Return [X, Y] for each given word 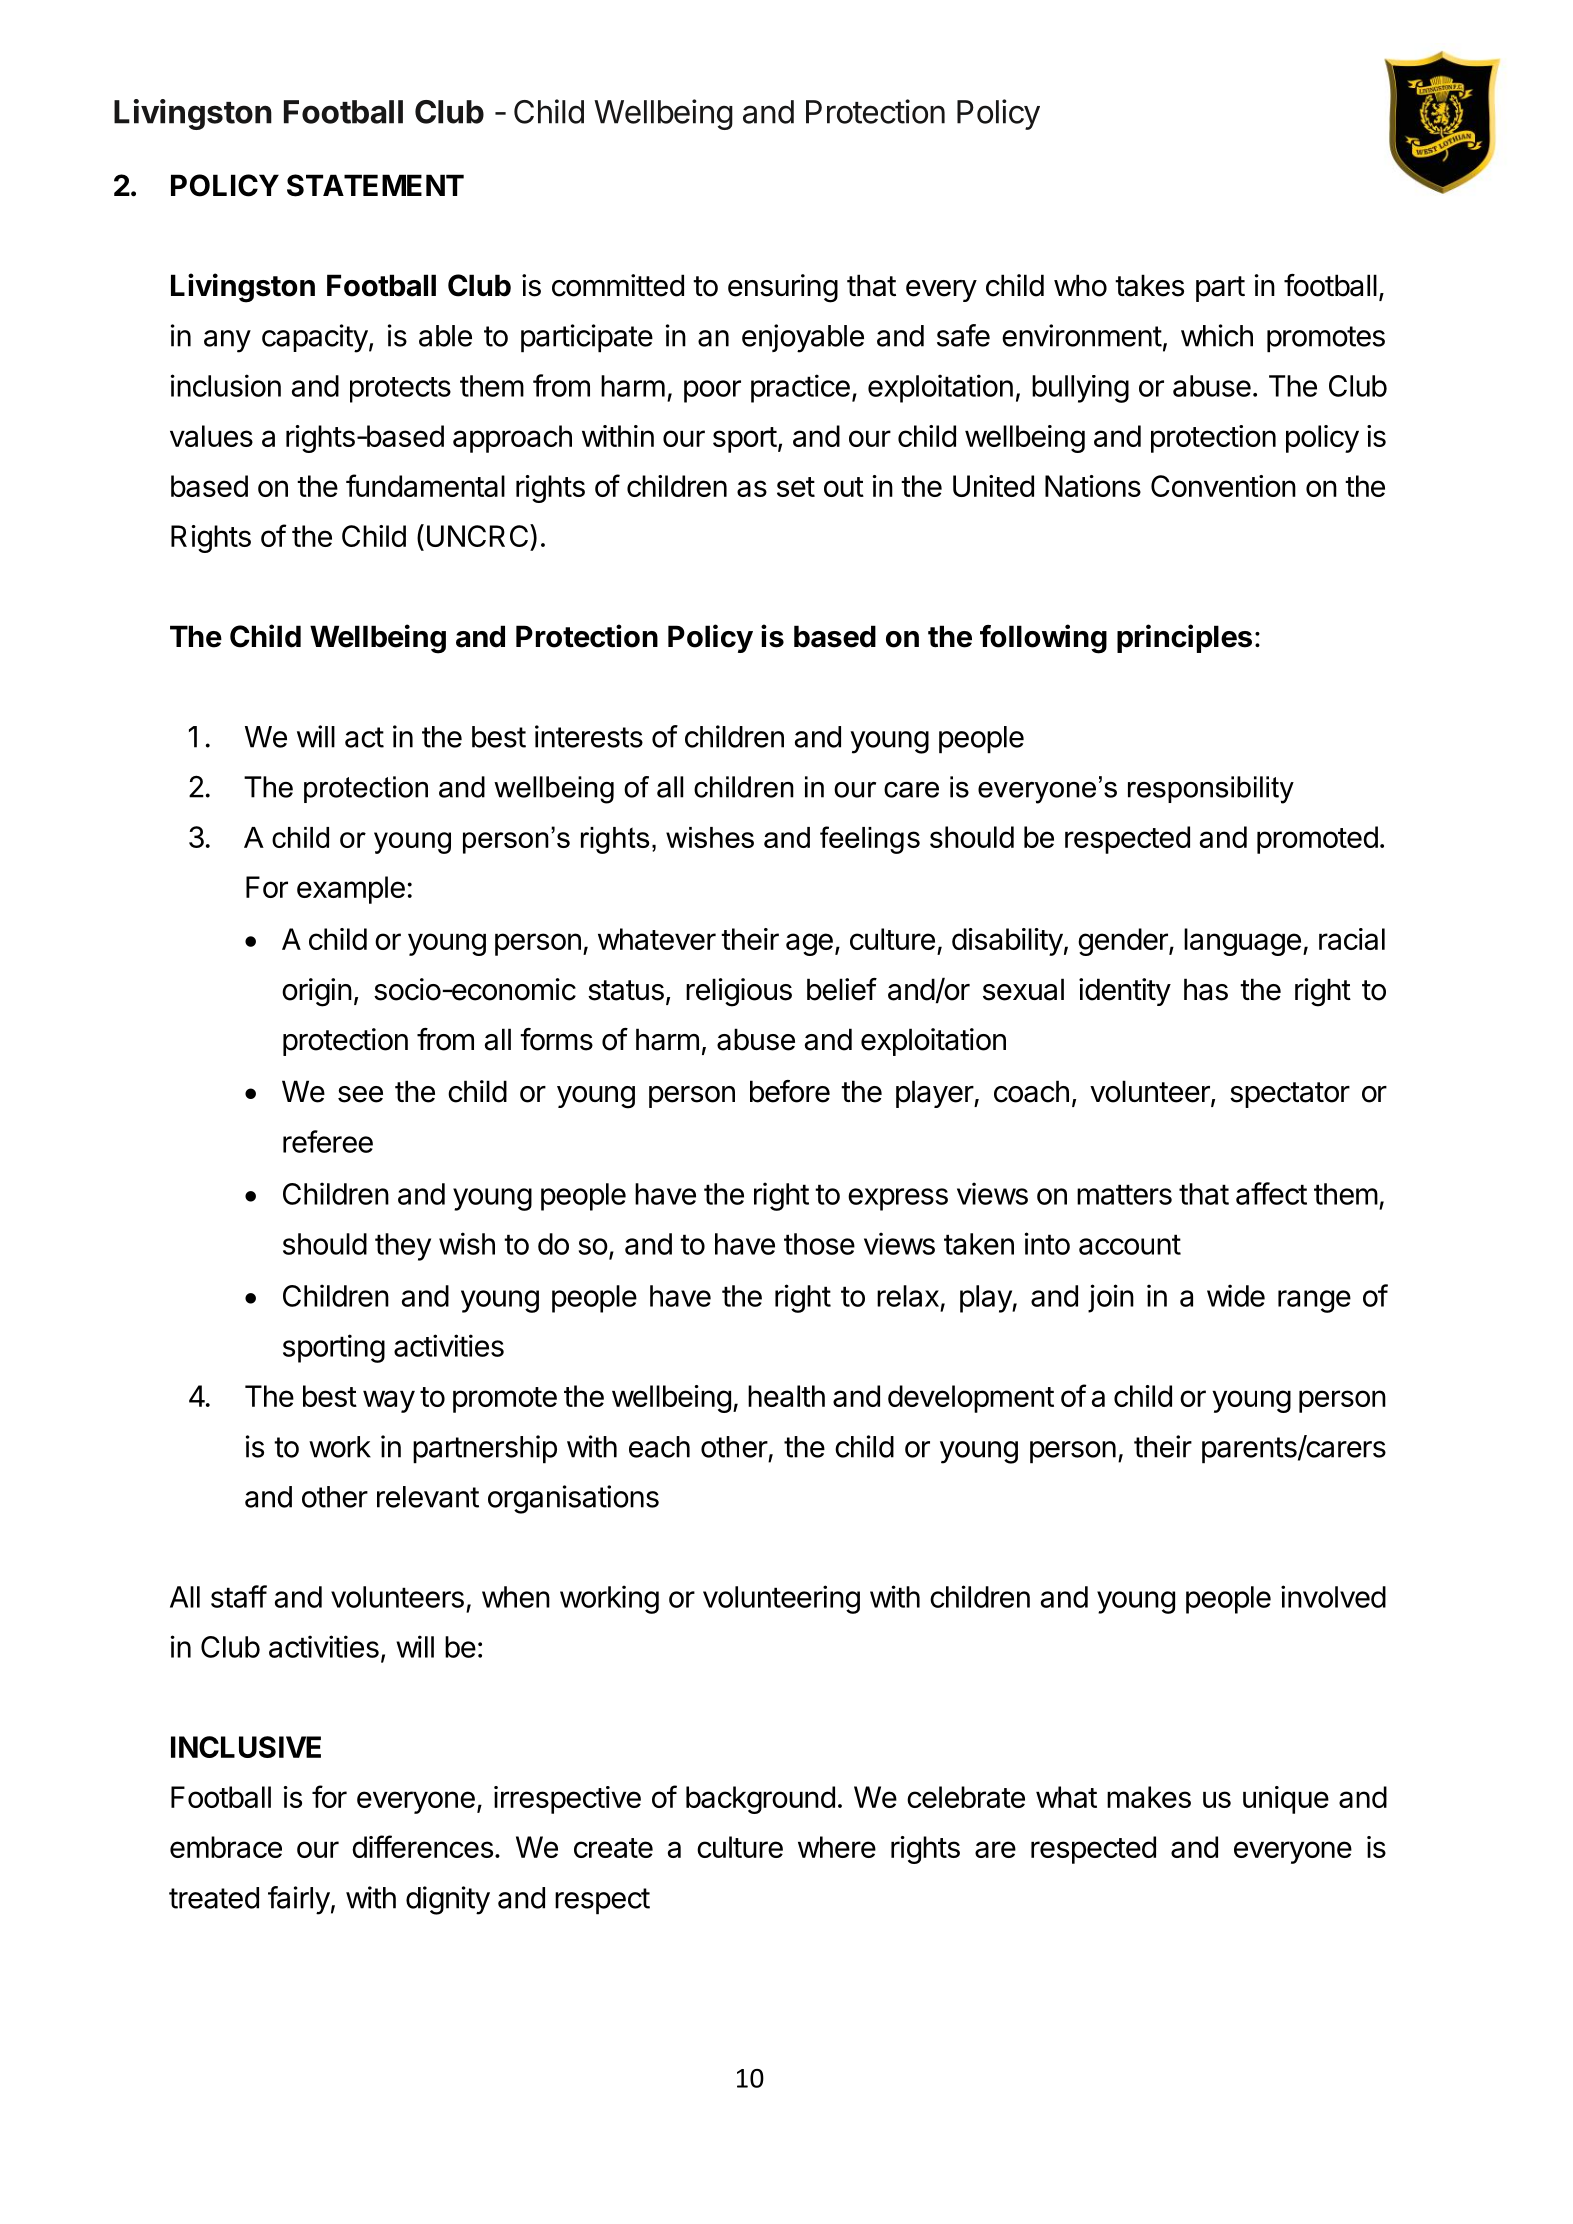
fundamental [425, 485]
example [351, 890]
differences [422, 1846]
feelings [870, 840]
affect [1271, 1193]
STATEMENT [375, 185]
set [796, 487]
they [403, 1247]
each [659, 1447]
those [819, 1244]
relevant [428, 1497]
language [1242, 942]
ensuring [783, 288]
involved [1333, 1596]
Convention [1223, 486]
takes [1149, 285]
